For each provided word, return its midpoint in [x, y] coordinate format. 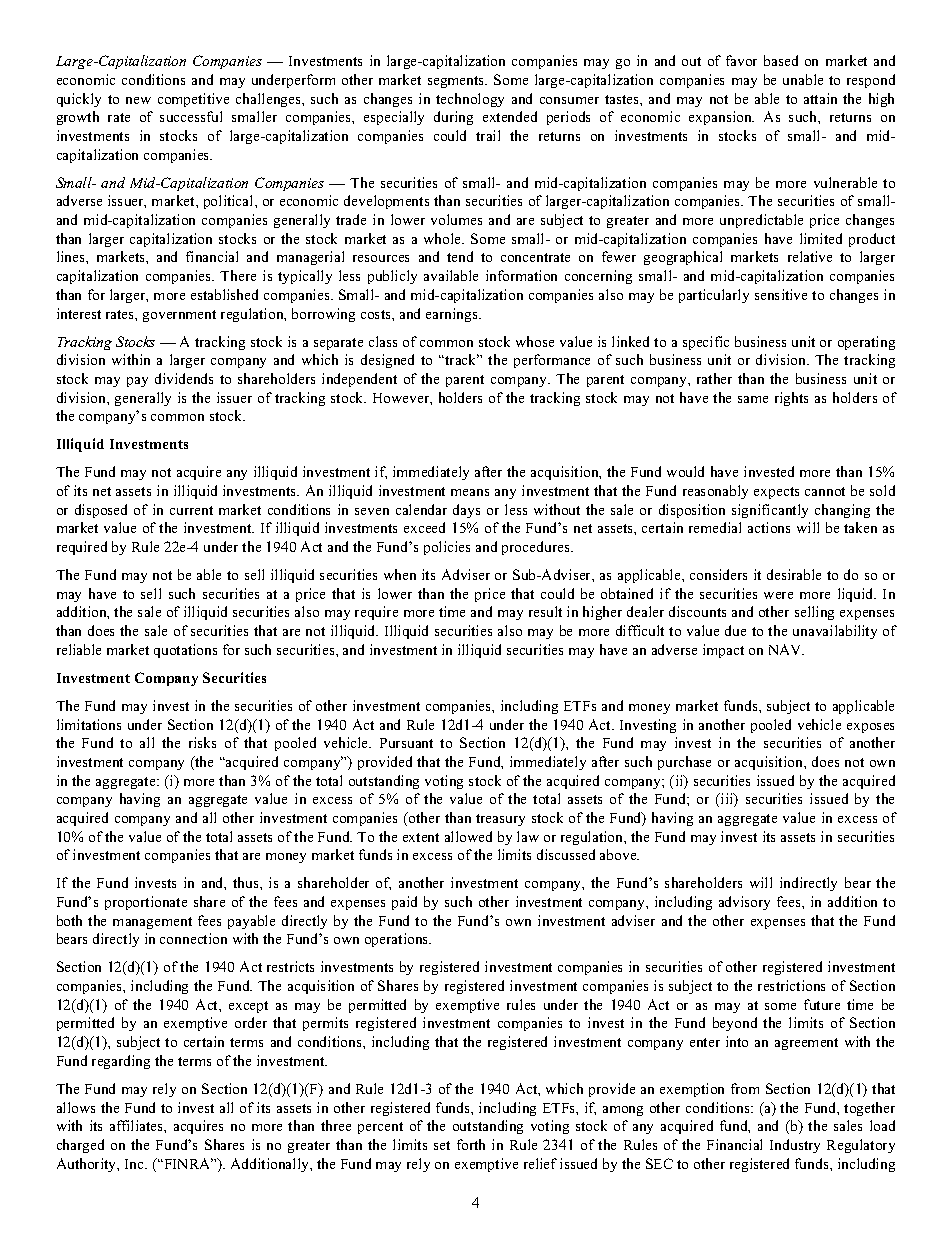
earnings [453, 315]
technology [470, 100]
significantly [770, 511]
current [191, 510]
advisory [744, 903]
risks [202, 742]
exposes [870, 728]
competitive [193, 100]
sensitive [781, 294]
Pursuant [406, 743]
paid [404, 903]
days [466, 511]
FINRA [187, 1163]
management [152, 923]
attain [820, 98]
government [179, 316]
